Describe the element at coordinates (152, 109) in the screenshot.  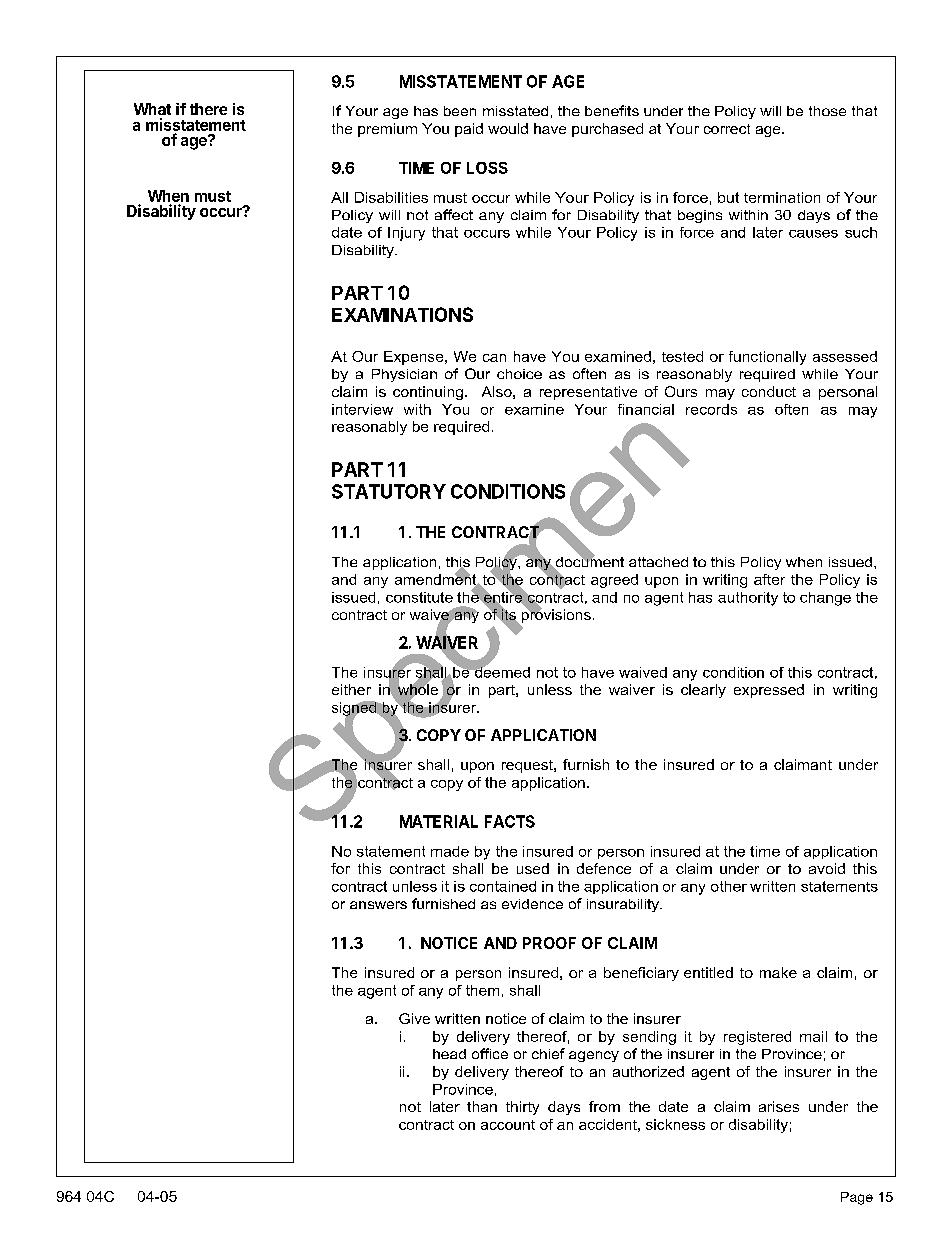
I see `What` at that location.
